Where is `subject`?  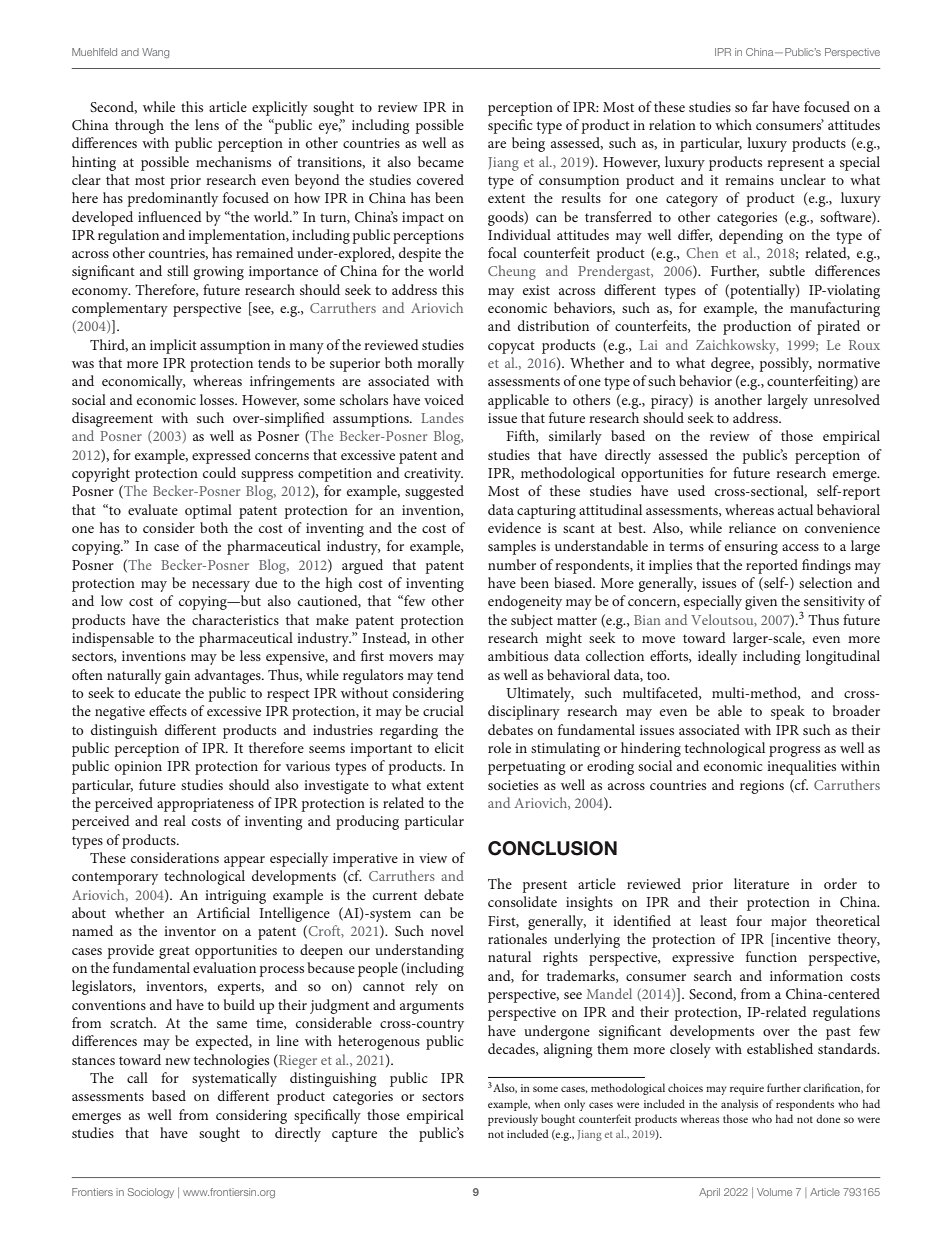
subject is located at coordinates (532, 621).
